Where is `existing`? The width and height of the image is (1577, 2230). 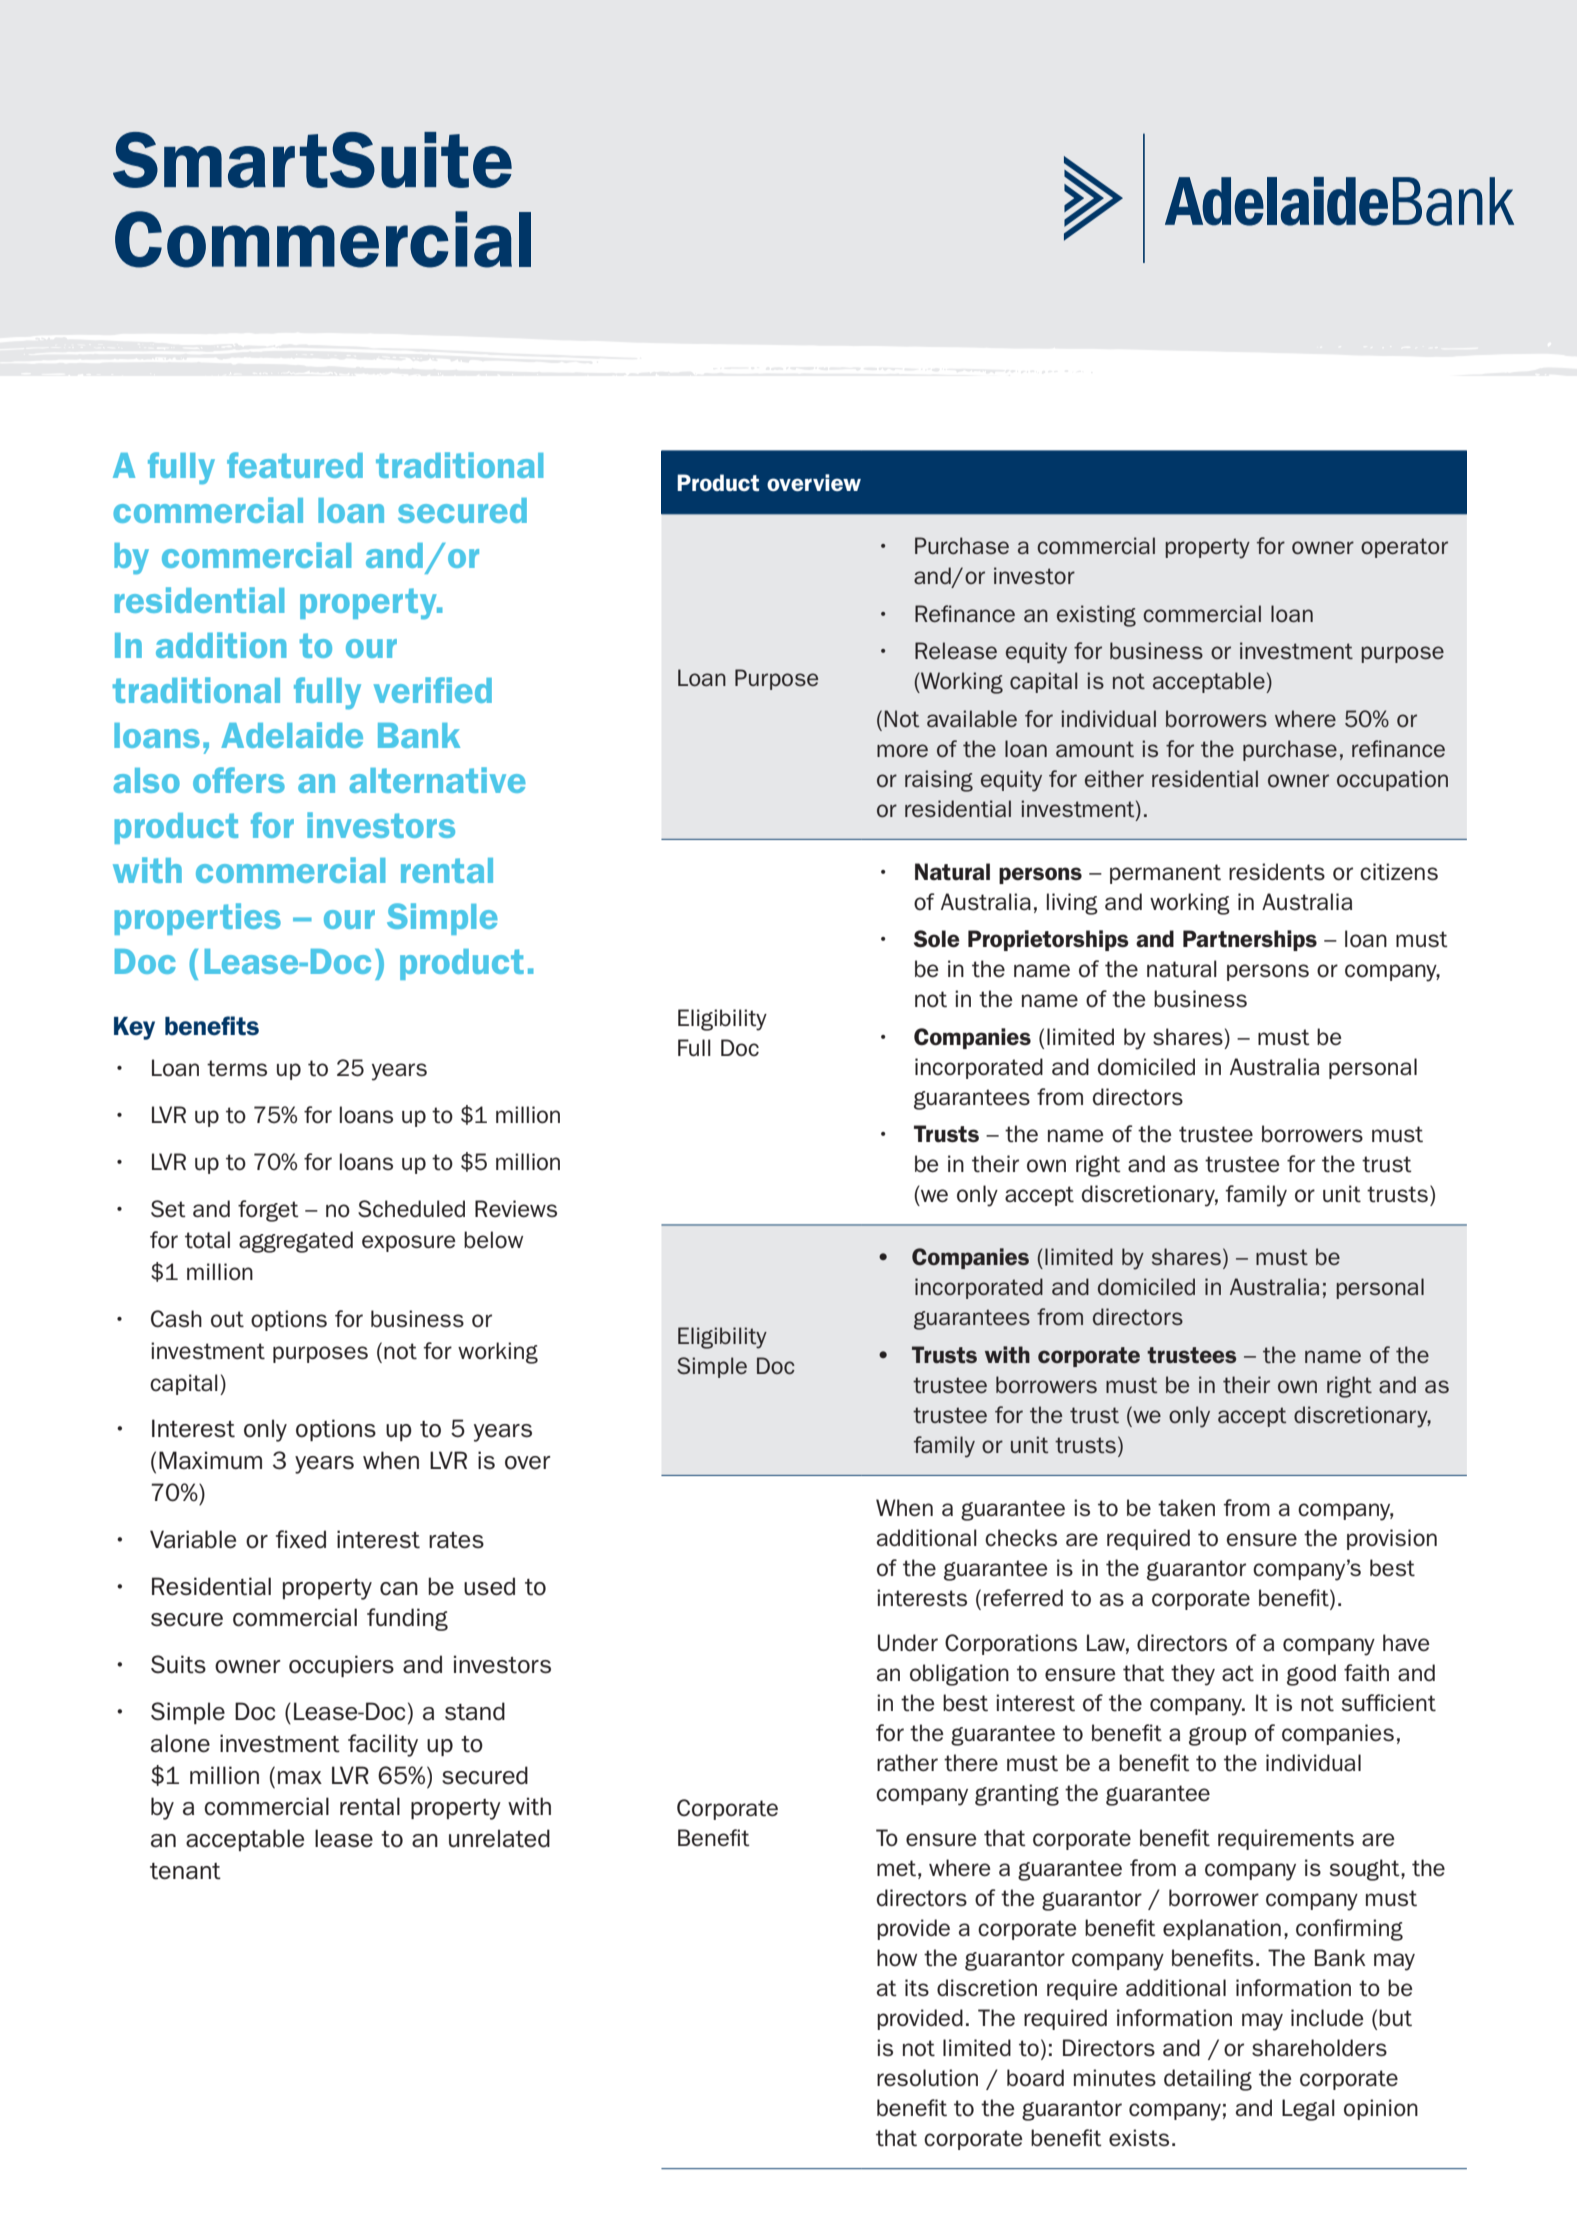
existing is located at coordinates (1096, 616).
